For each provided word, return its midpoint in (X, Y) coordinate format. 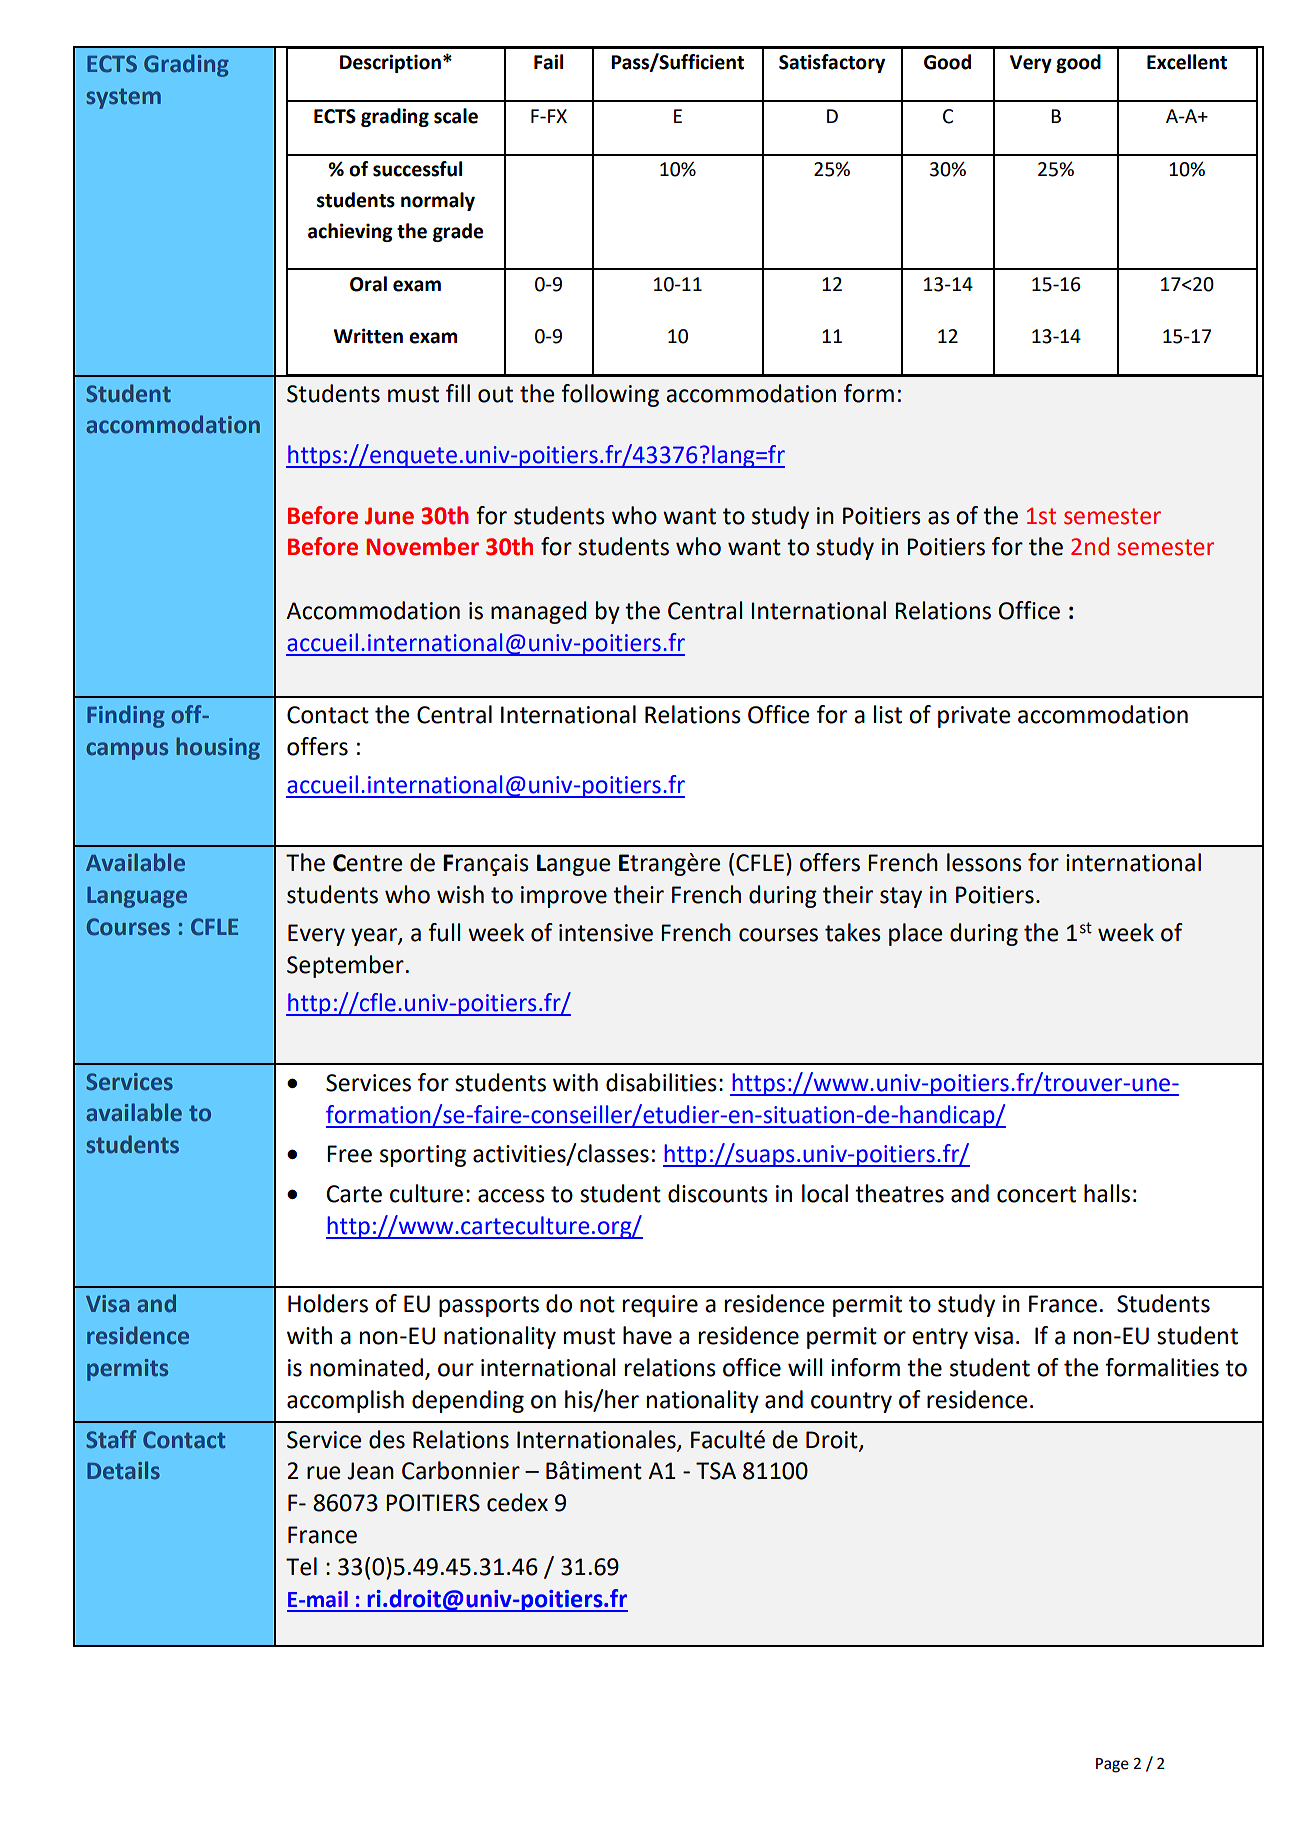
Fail (548, 62)
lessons (984, 862)
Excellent (1187, 62)
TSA (716, 1471)
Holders (328, 1303)
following (610, 395)
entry (940, 1338)
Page (1112, 1765)
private (974, 717)
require (660, 1306)
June (389, 516)
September (345, 966)
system (123, 98)
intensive (606, 933)
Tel (301, 1566)
